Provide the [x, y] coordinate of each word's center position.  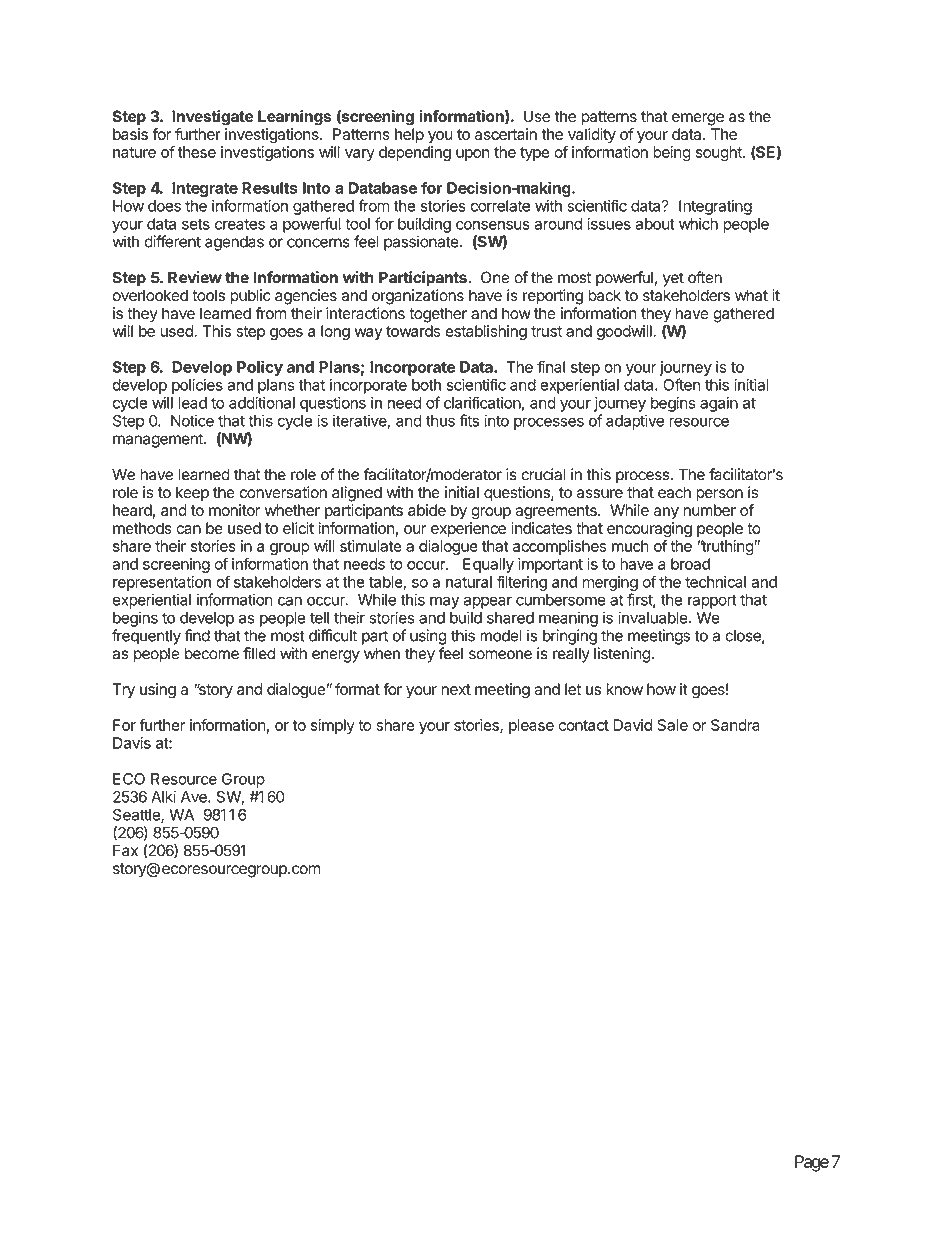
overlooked [150, 295]
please [531, 726]
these [197, 152]
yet [673, 279]
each [674, 492]
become [212, 653]
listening [622, 655]
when [382, 653]
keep [192, 493]
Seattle [137, 816]
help [409, 135]
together [438, 315]
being [672, 153]
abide [427, 510]
